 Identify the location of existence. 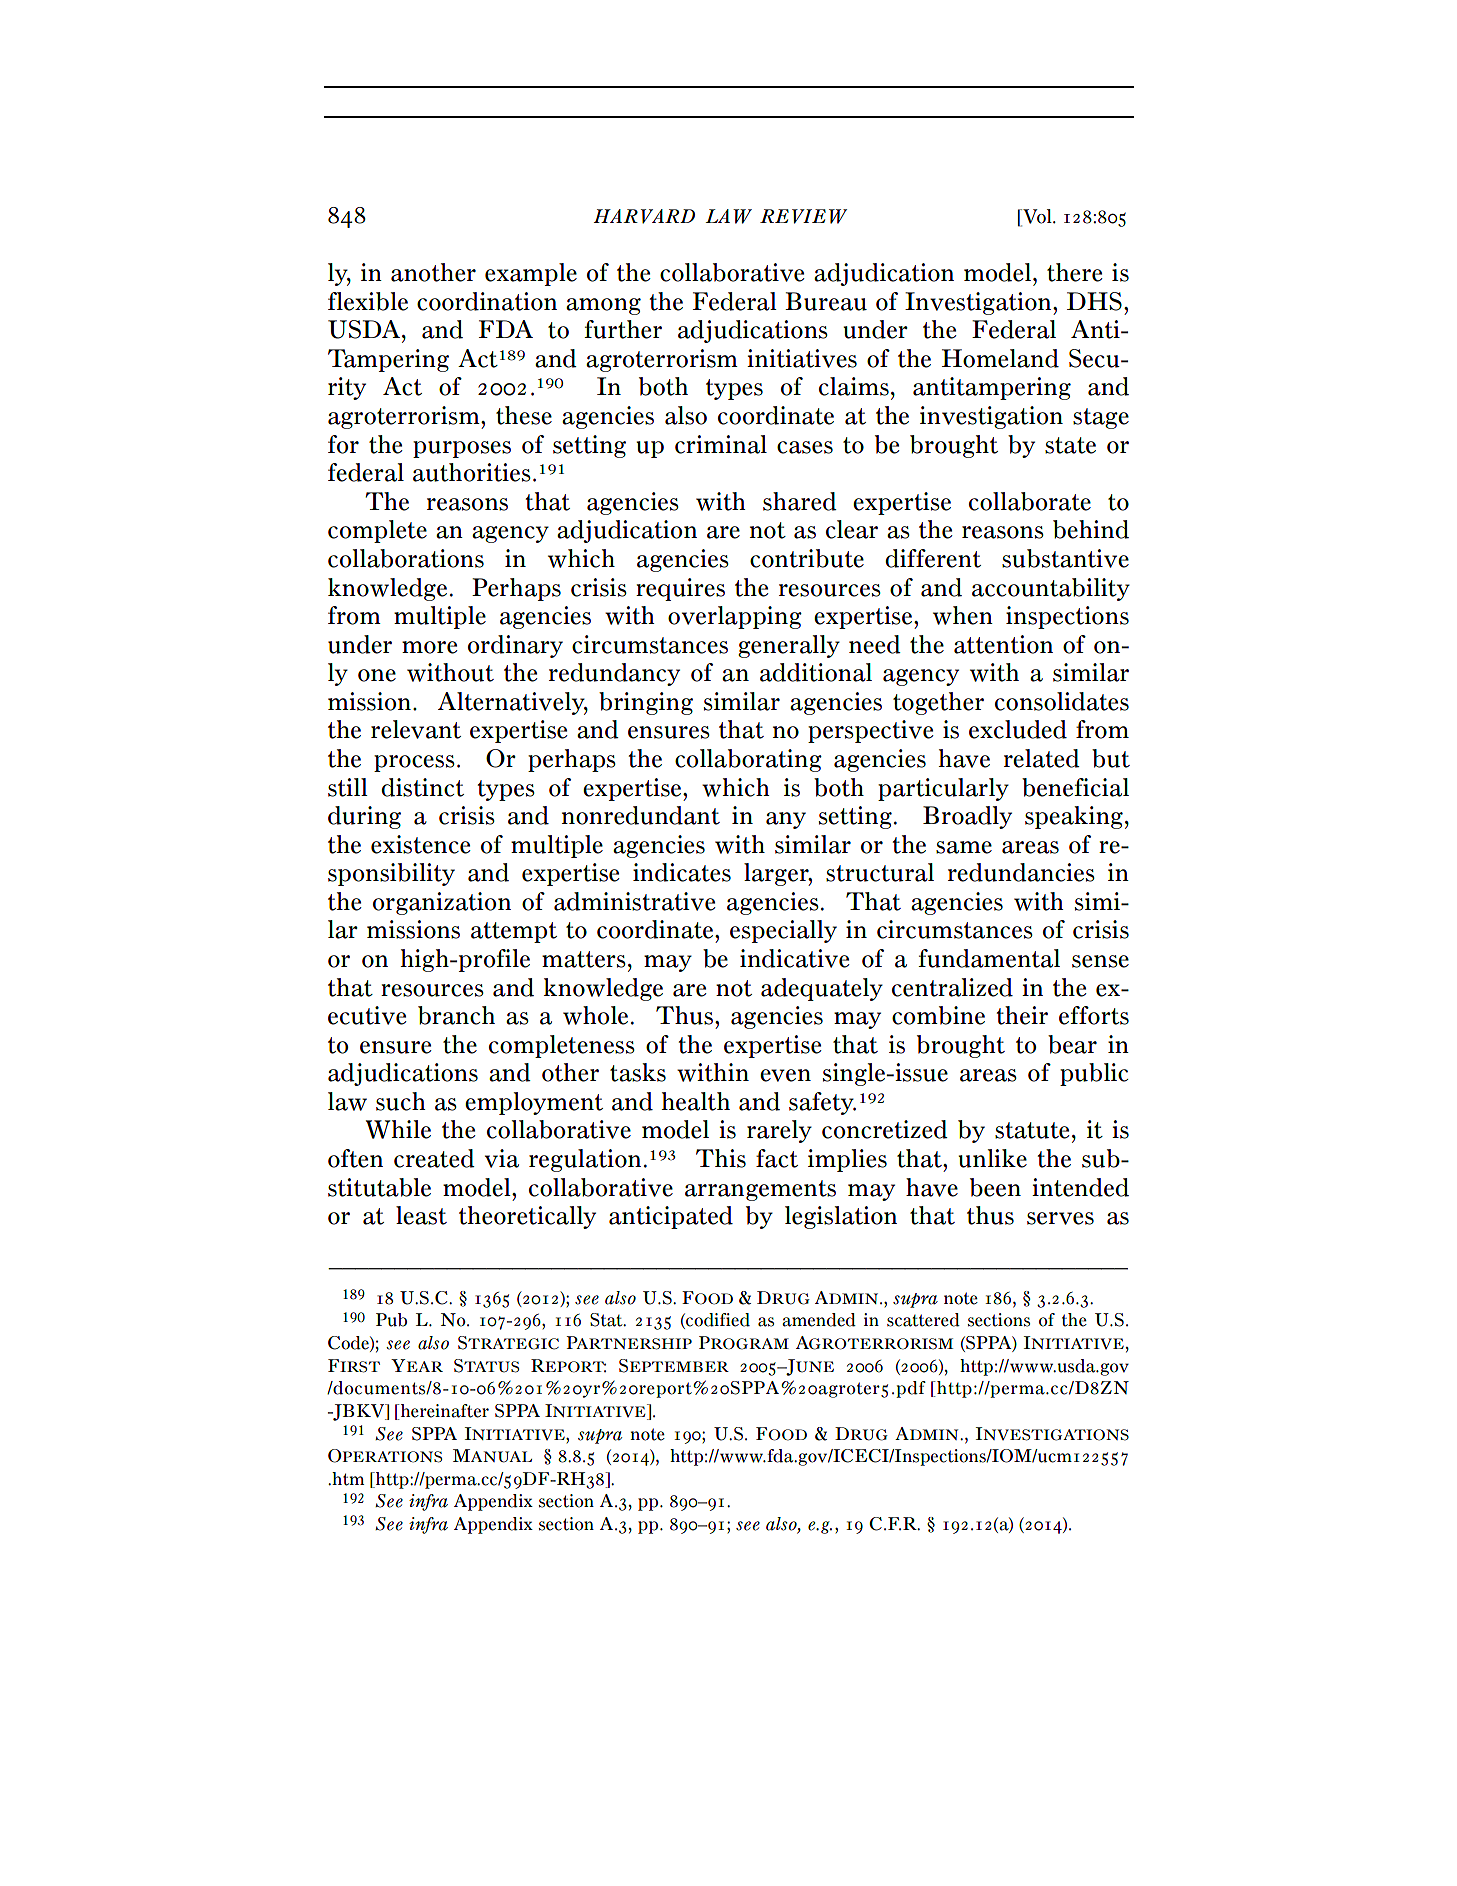
(421, 844).
